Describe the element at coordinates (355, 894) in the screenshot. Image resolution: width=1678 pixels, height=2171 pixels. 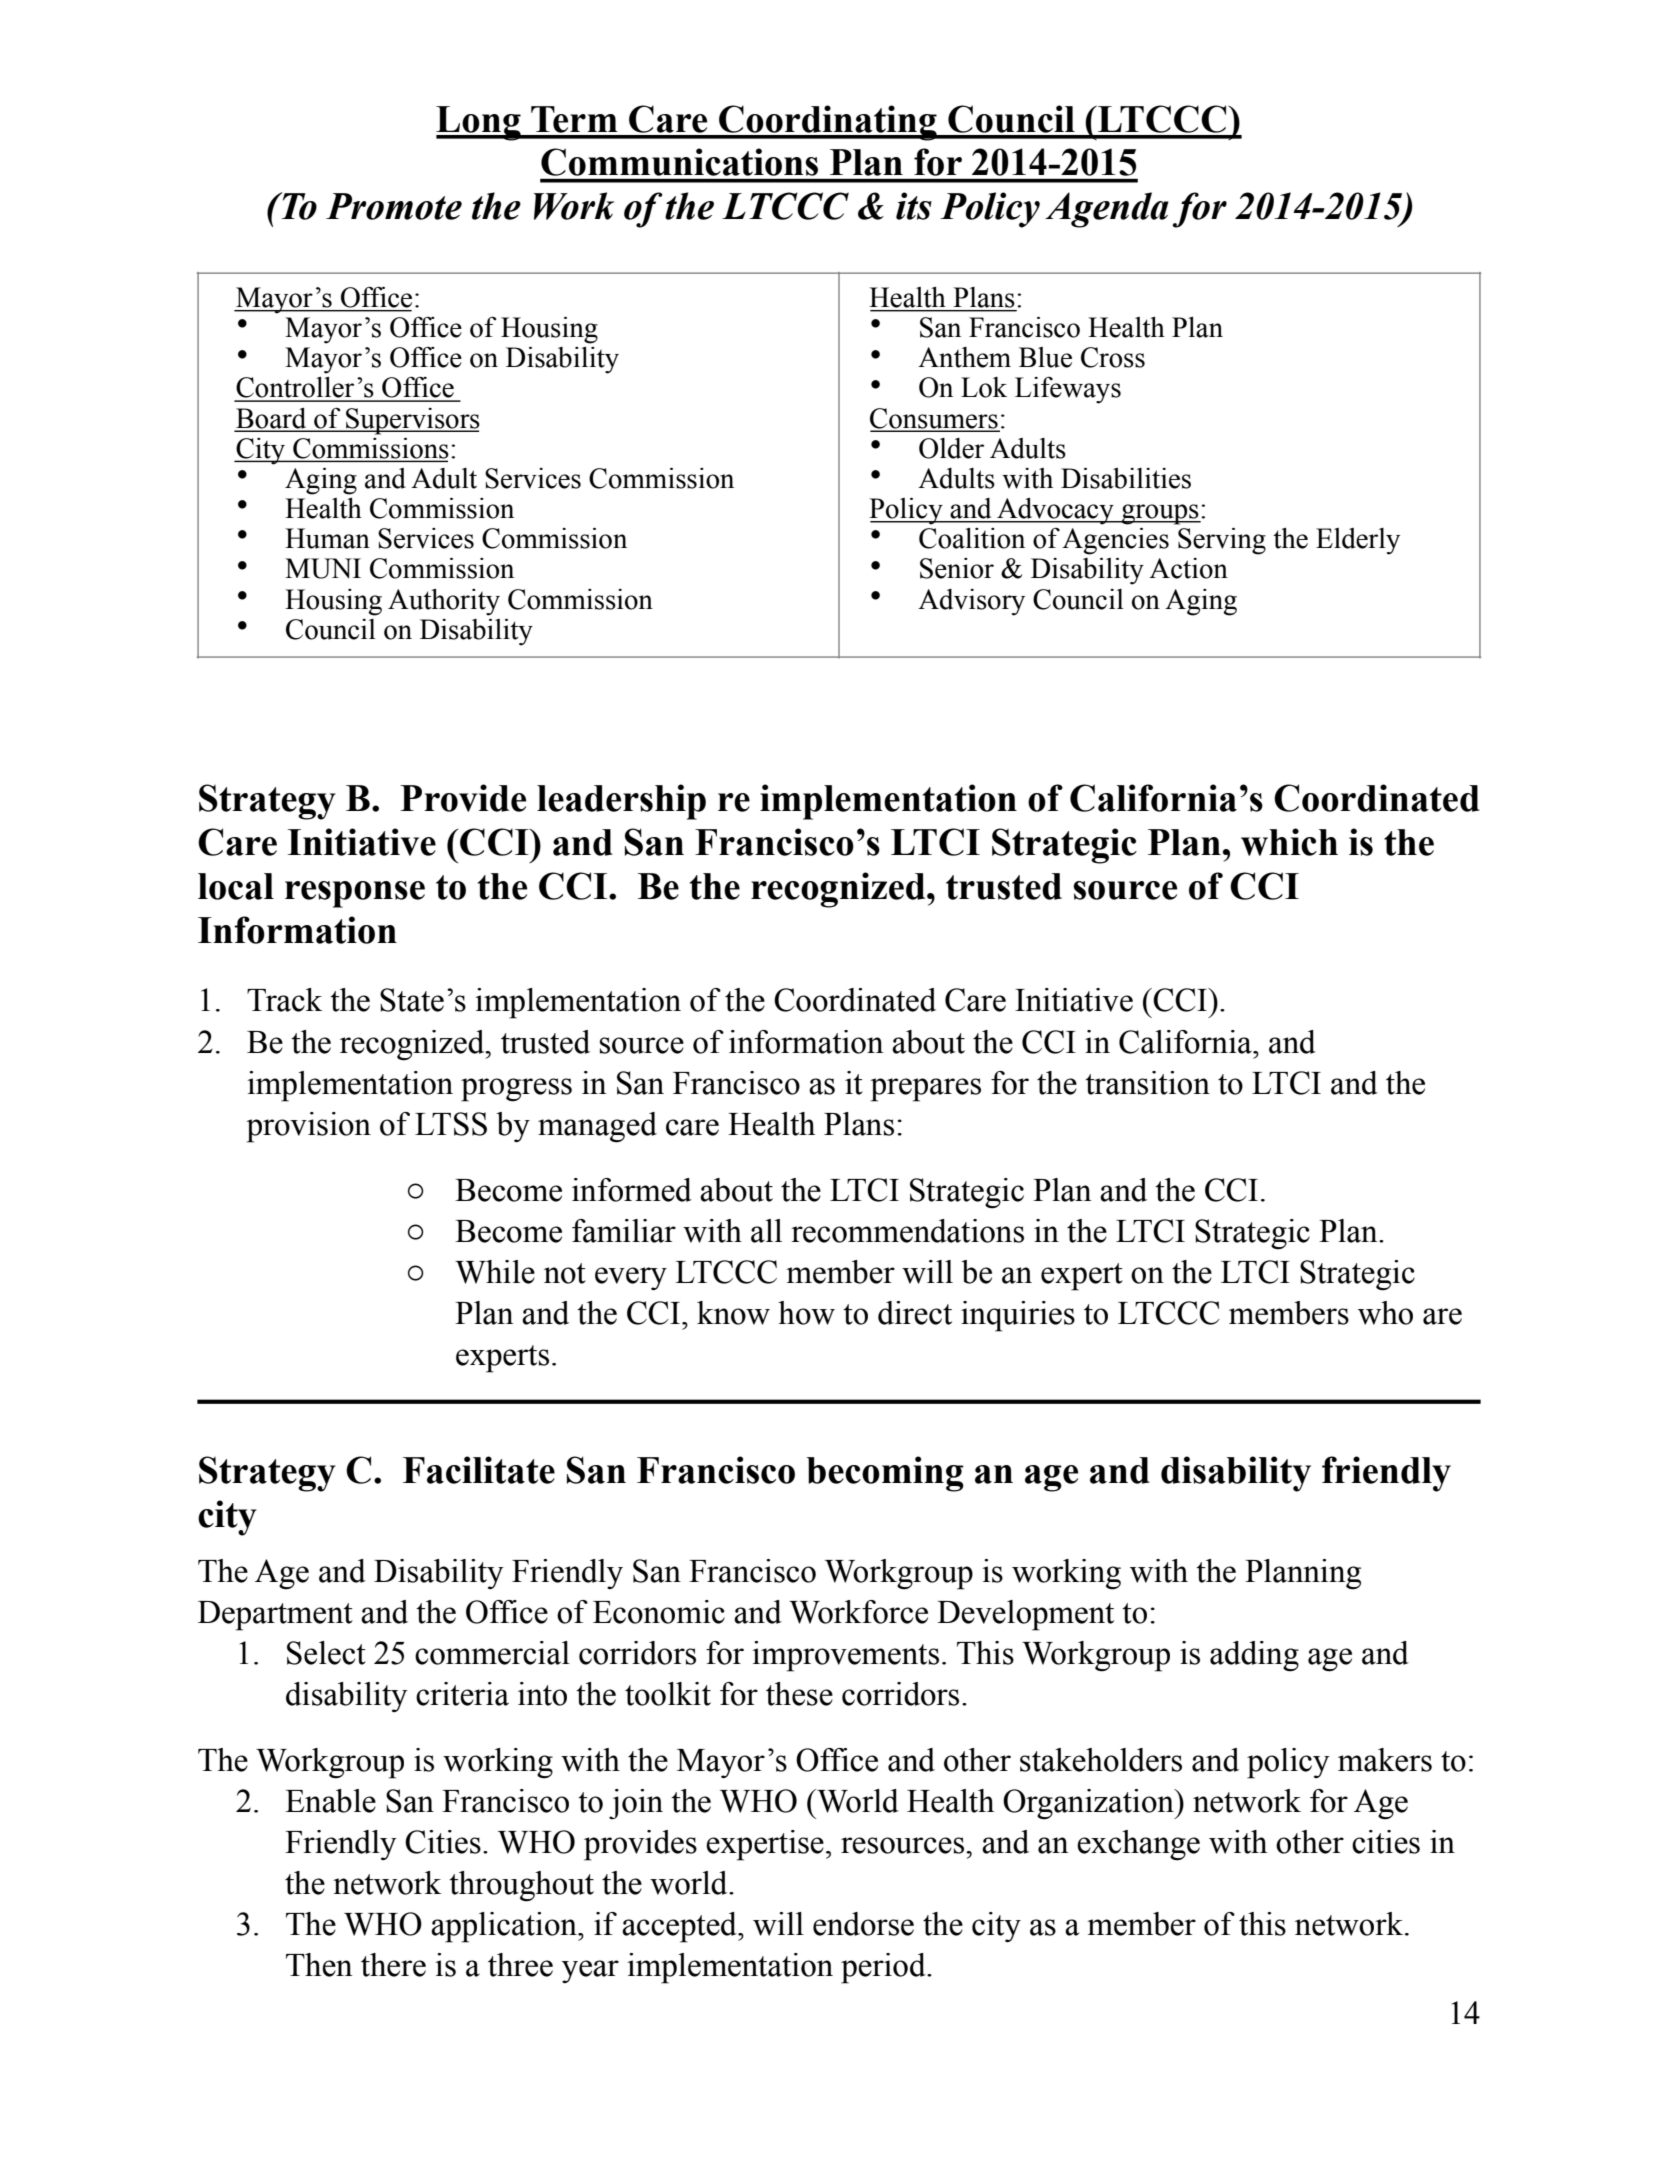
I see `response` at that location.
